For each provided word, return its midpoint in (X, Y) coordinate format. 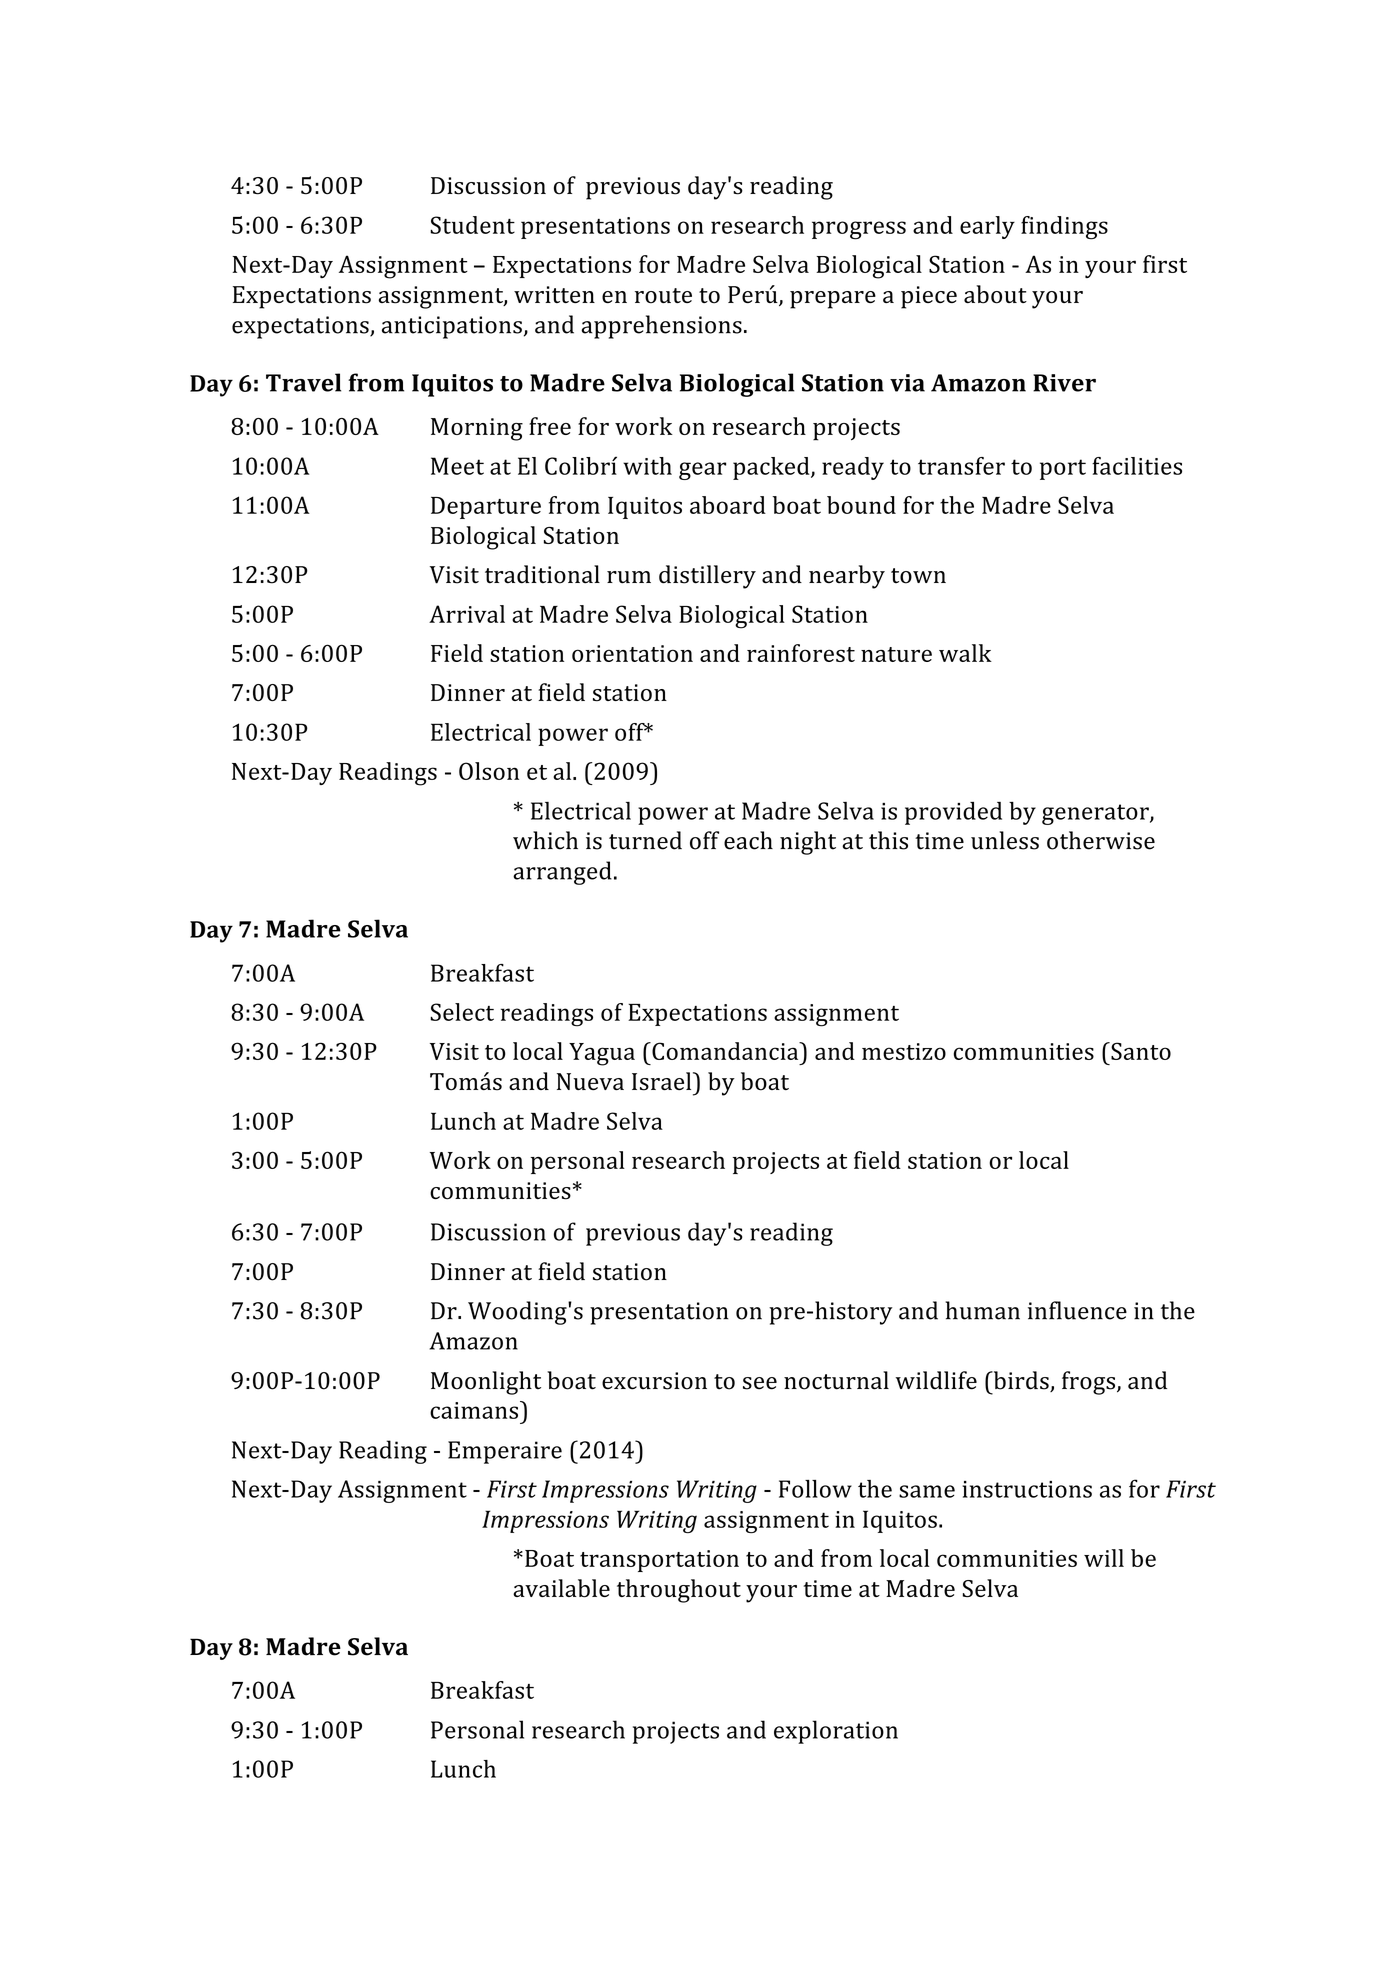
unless (1005, 840)
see (760, 1383)
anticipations (452, 327)
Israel (663, 1081)
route (663, 296)
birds (1021, 1381)
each (748, 840)
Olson (489, 771)
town (918, 576)
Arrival (467, 614)
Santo (1140, 1051)
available (561, 1588)
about (995, 294)
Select (462, 1012)
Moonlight (486, 1383)
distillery (707, 577)
